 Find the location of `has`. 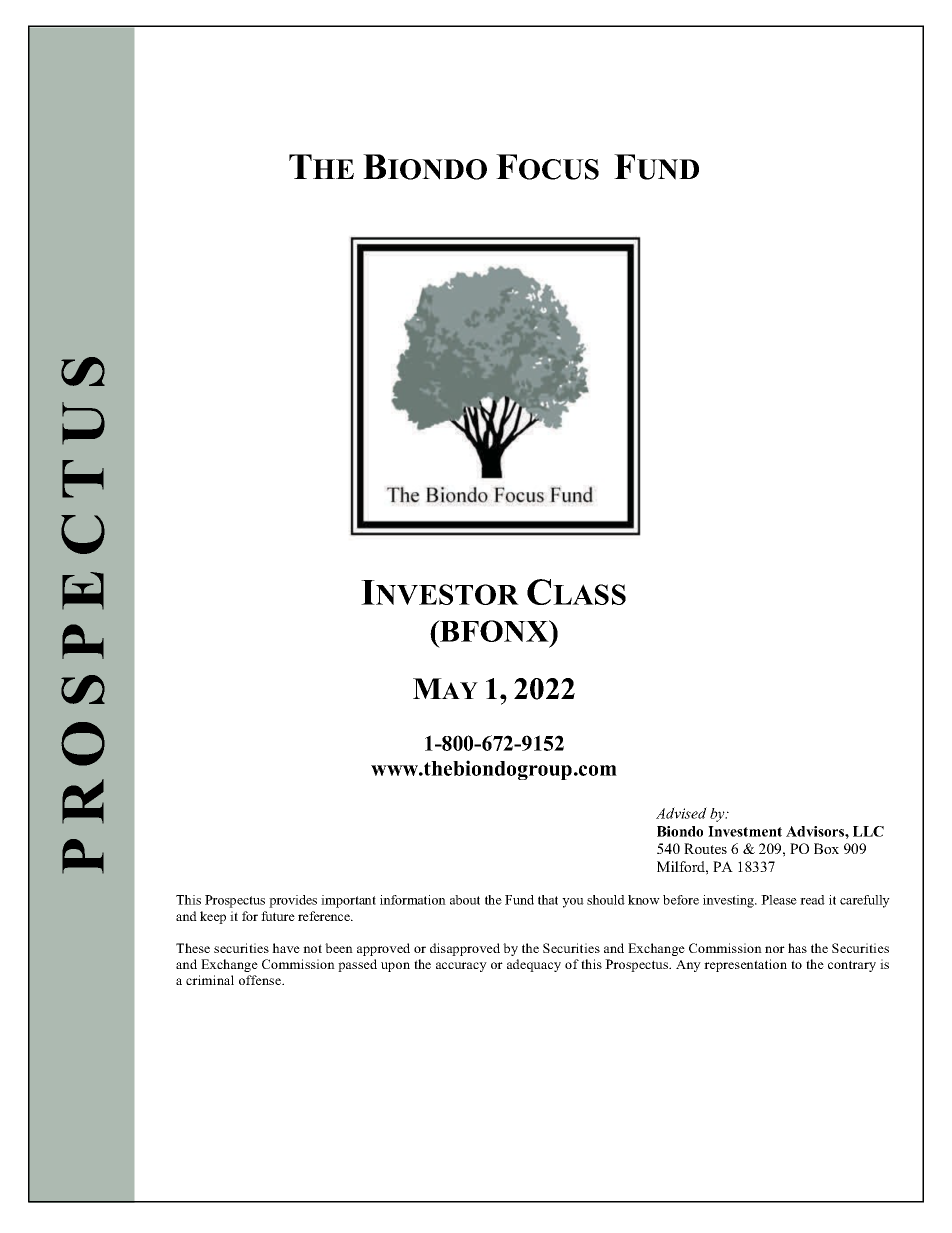

has is located at coordinates (797, 948).
